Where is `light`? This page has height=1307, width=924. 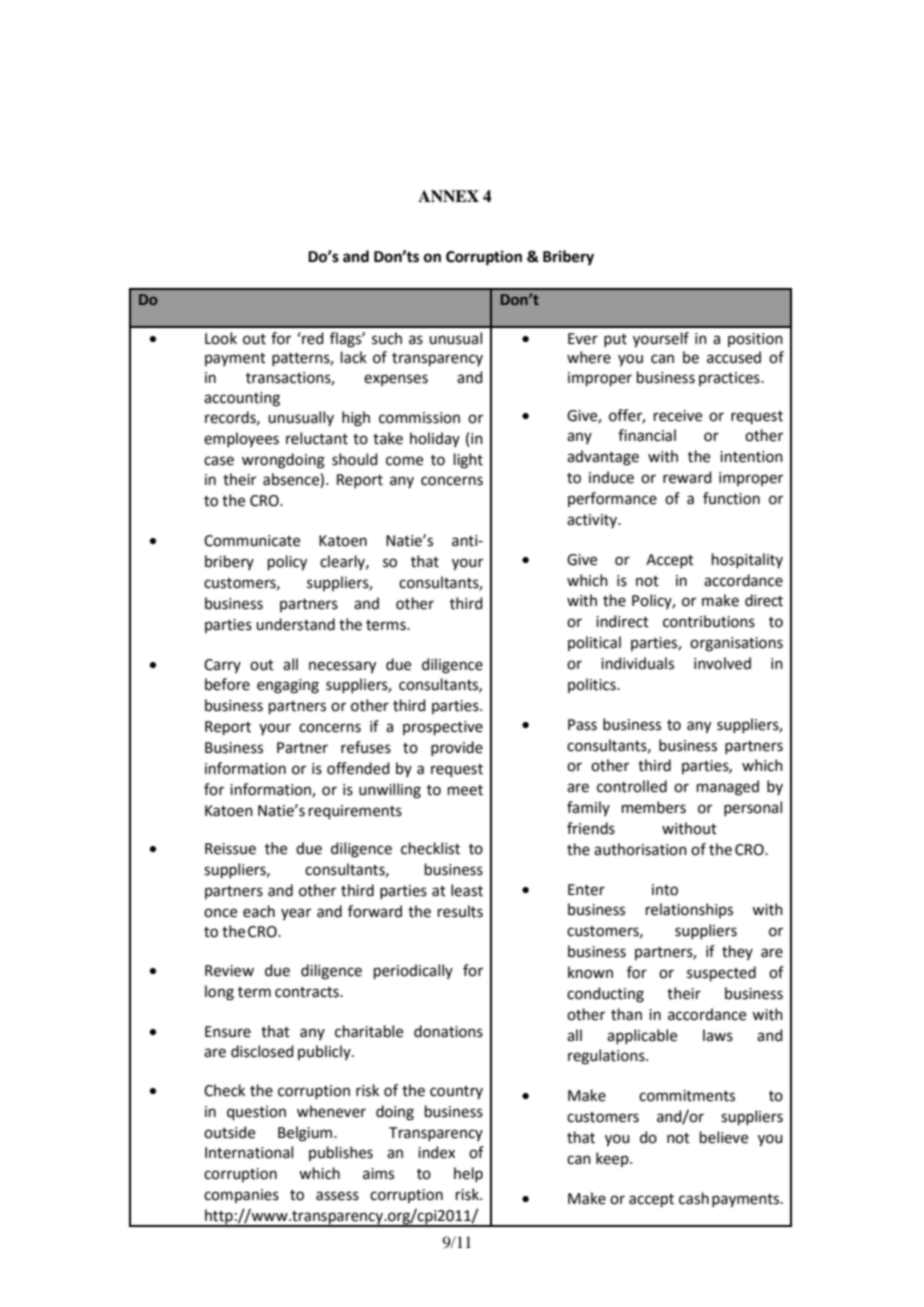 light is located at coordinates (468, 461).
